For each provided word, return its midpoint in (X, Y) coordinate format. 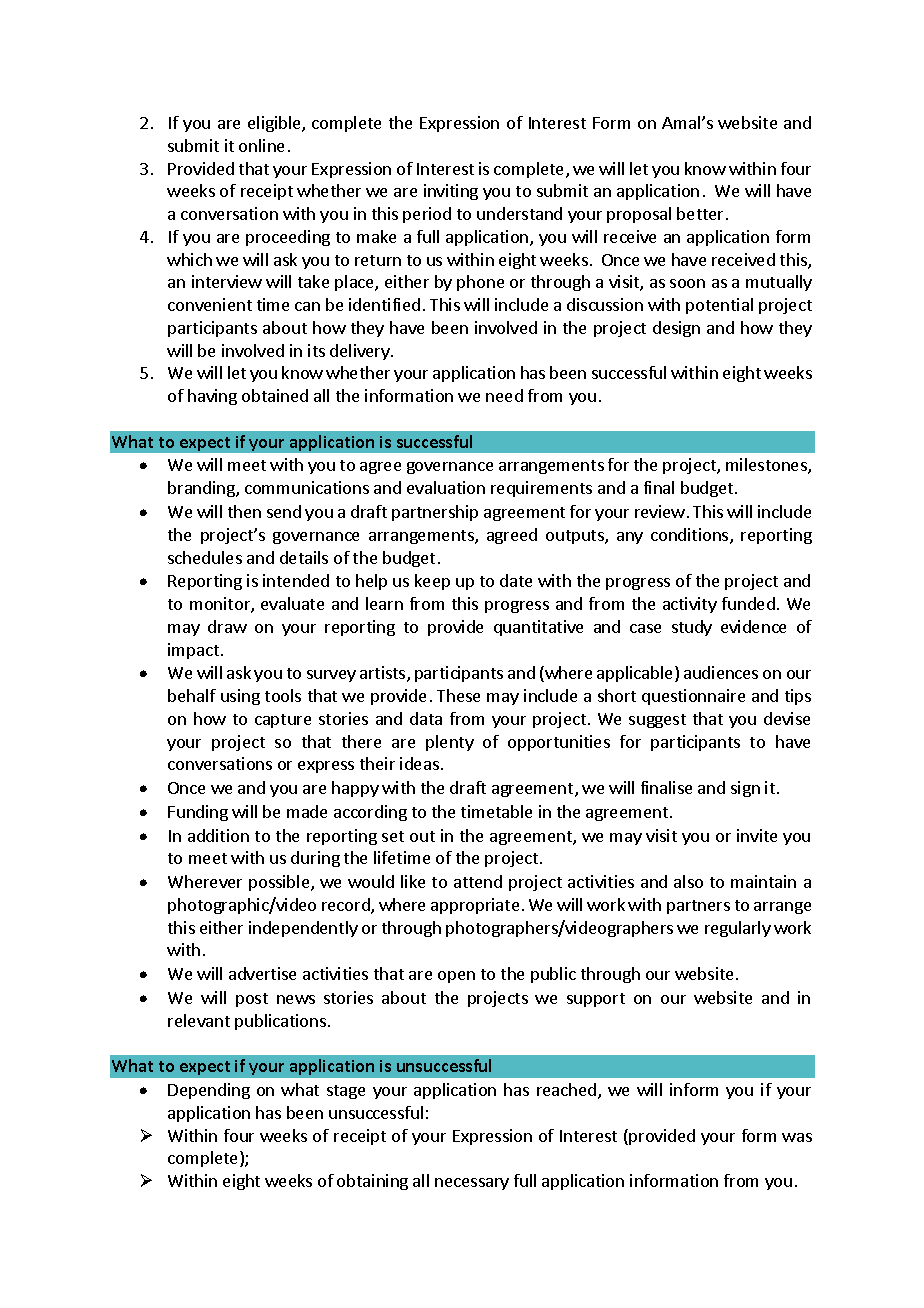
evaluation (446, 487)
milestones (767, 466)
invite (757, 835)
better (702, 213)
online (261, 145)
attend (478, 881)
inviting (451, 192)
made (307, 811)
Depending (209, 1091)
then (244, 511)
